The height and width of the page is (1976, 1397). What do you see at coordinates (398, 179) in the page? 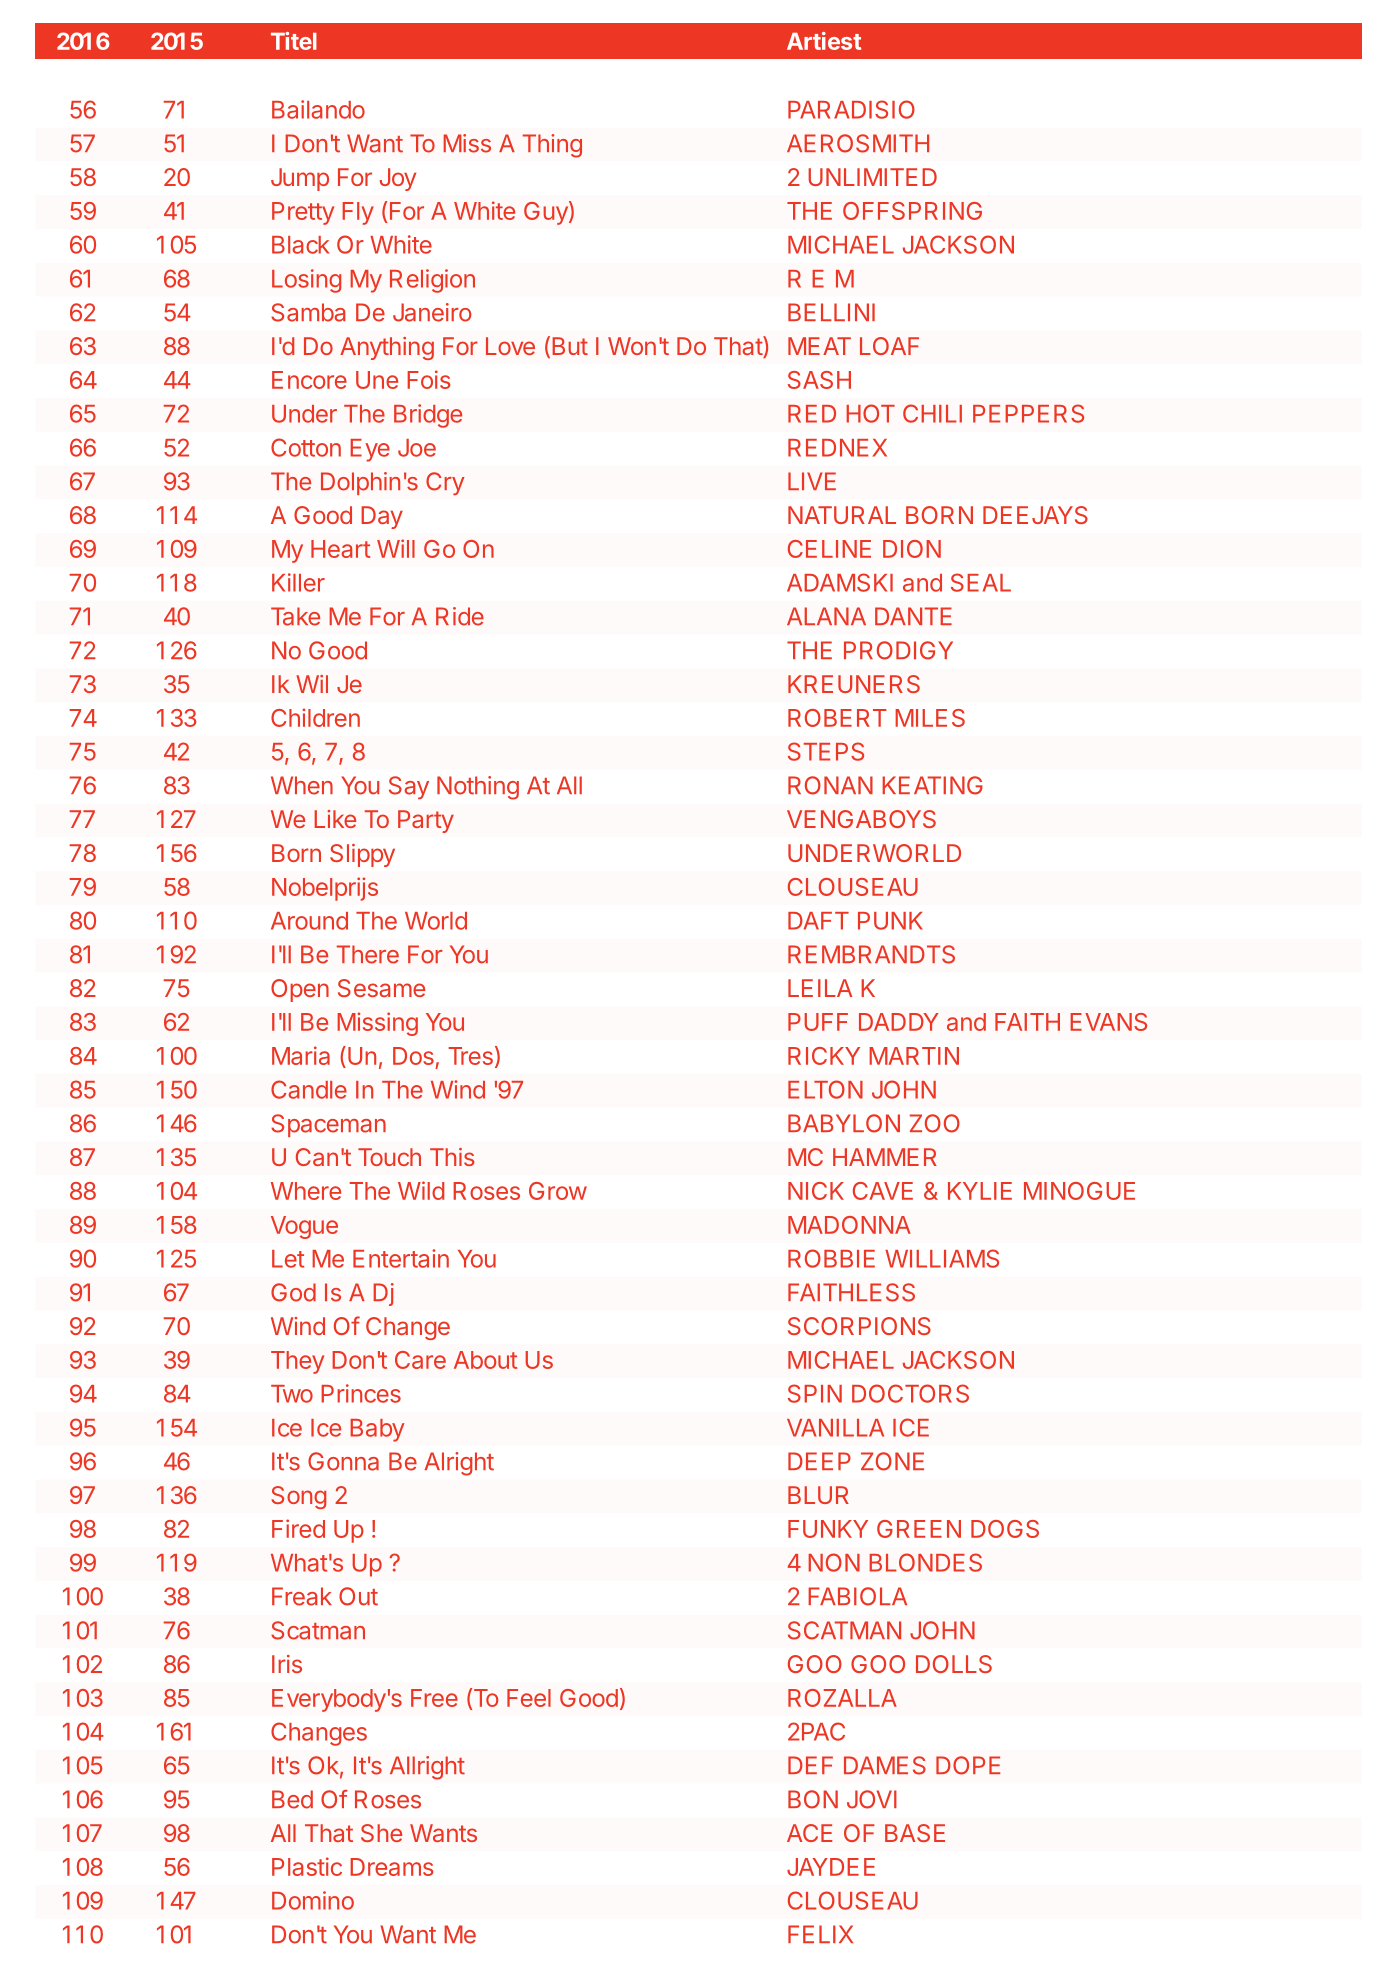
I see `Joy` at bounding box center [398, 179].
